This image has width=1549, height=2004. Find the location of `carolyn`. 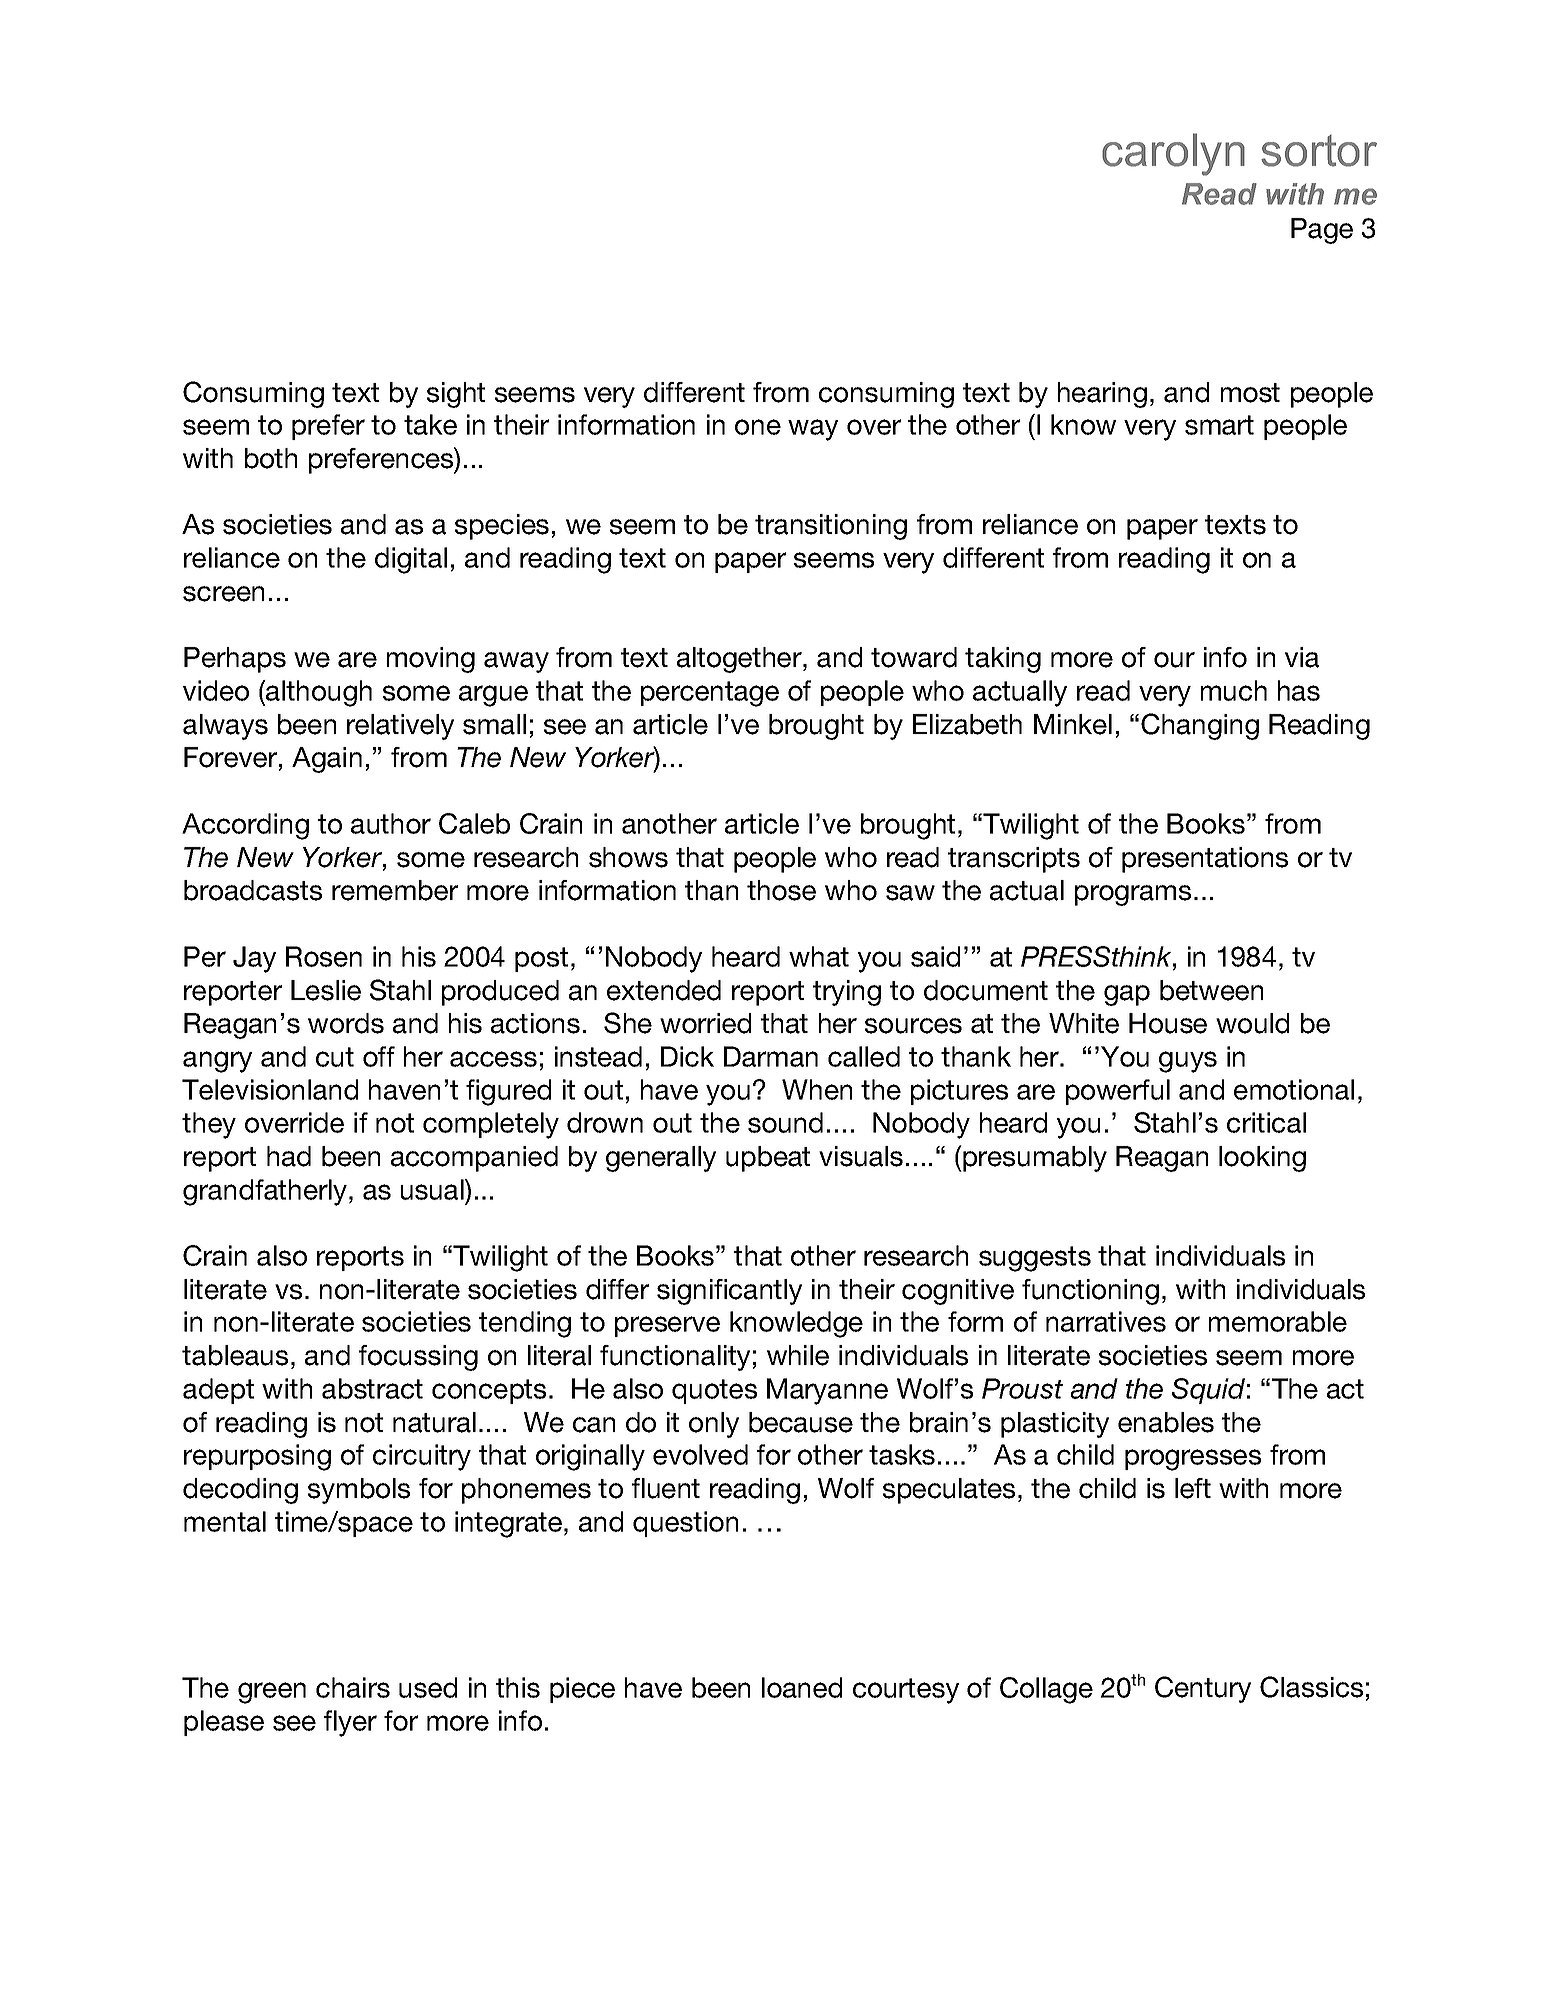

carolyn is located at coordinates (1173, 154).
